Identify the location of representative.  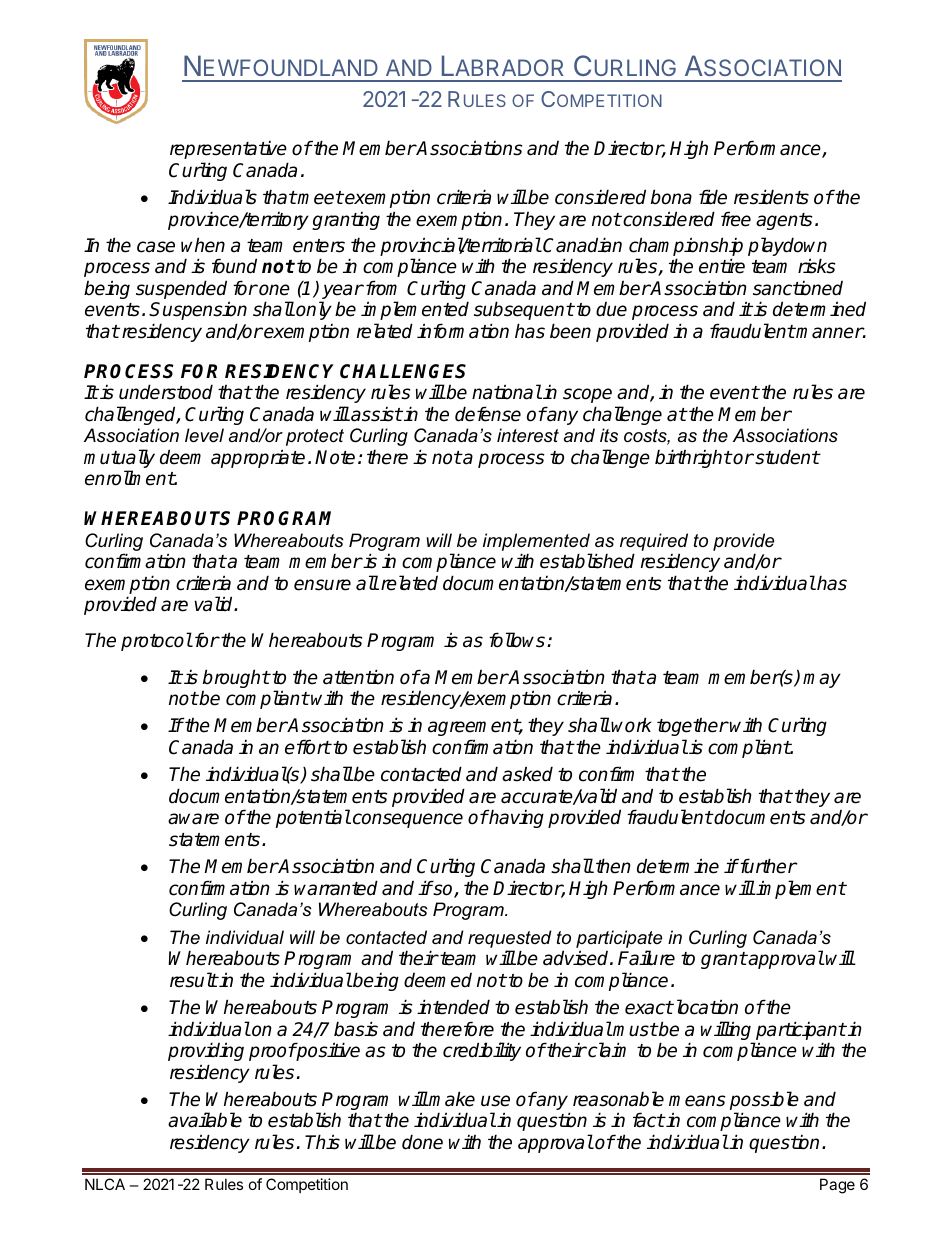
(228, 150).
